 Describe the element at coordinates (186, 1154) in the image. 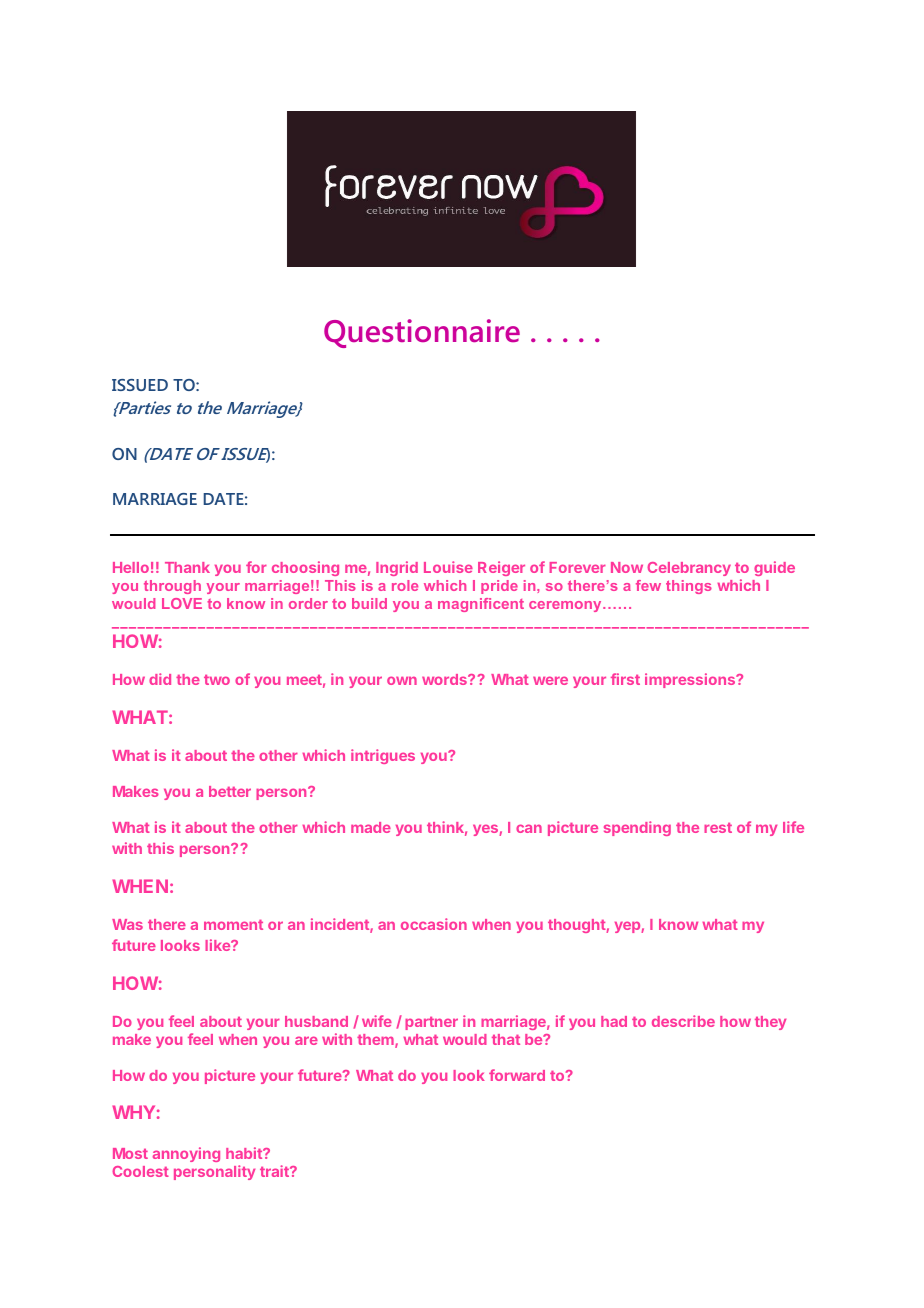

I see `annoying` at that location.
